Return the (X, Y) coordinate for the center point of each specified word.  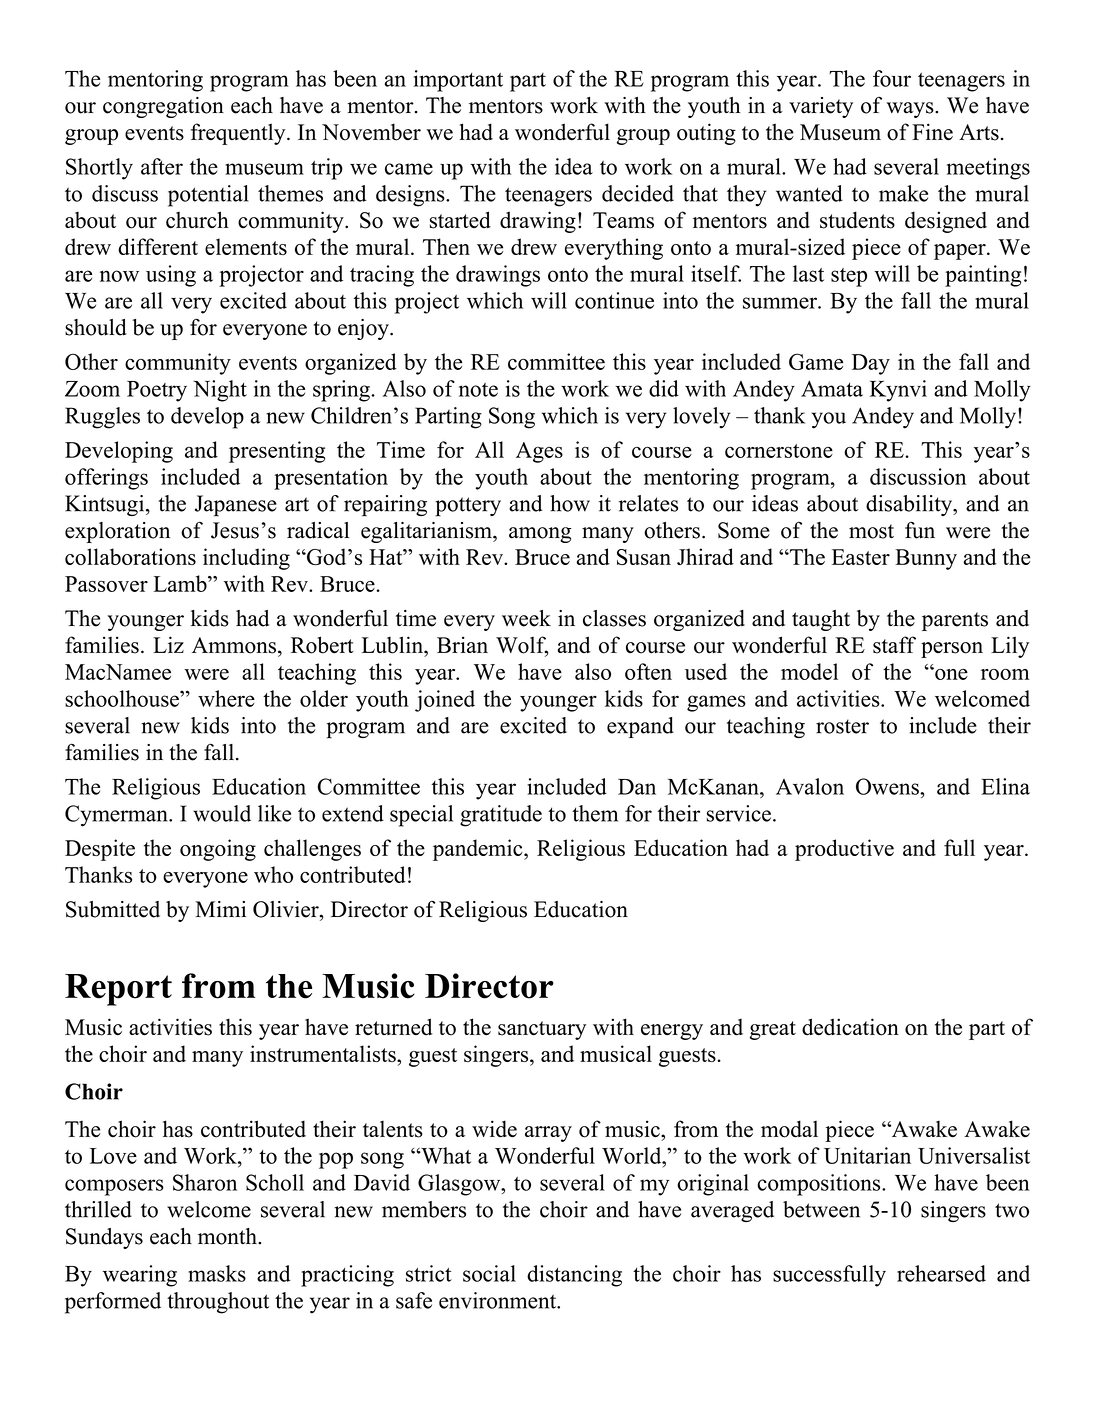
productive (844, 850)
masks (217, 1273)
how (570, 503)
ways (911, 110)
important (458, 81)
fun (920, 530)
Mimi (221, 909)
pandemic (479, 850)
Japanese (236, 506)
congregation (163, 107)
